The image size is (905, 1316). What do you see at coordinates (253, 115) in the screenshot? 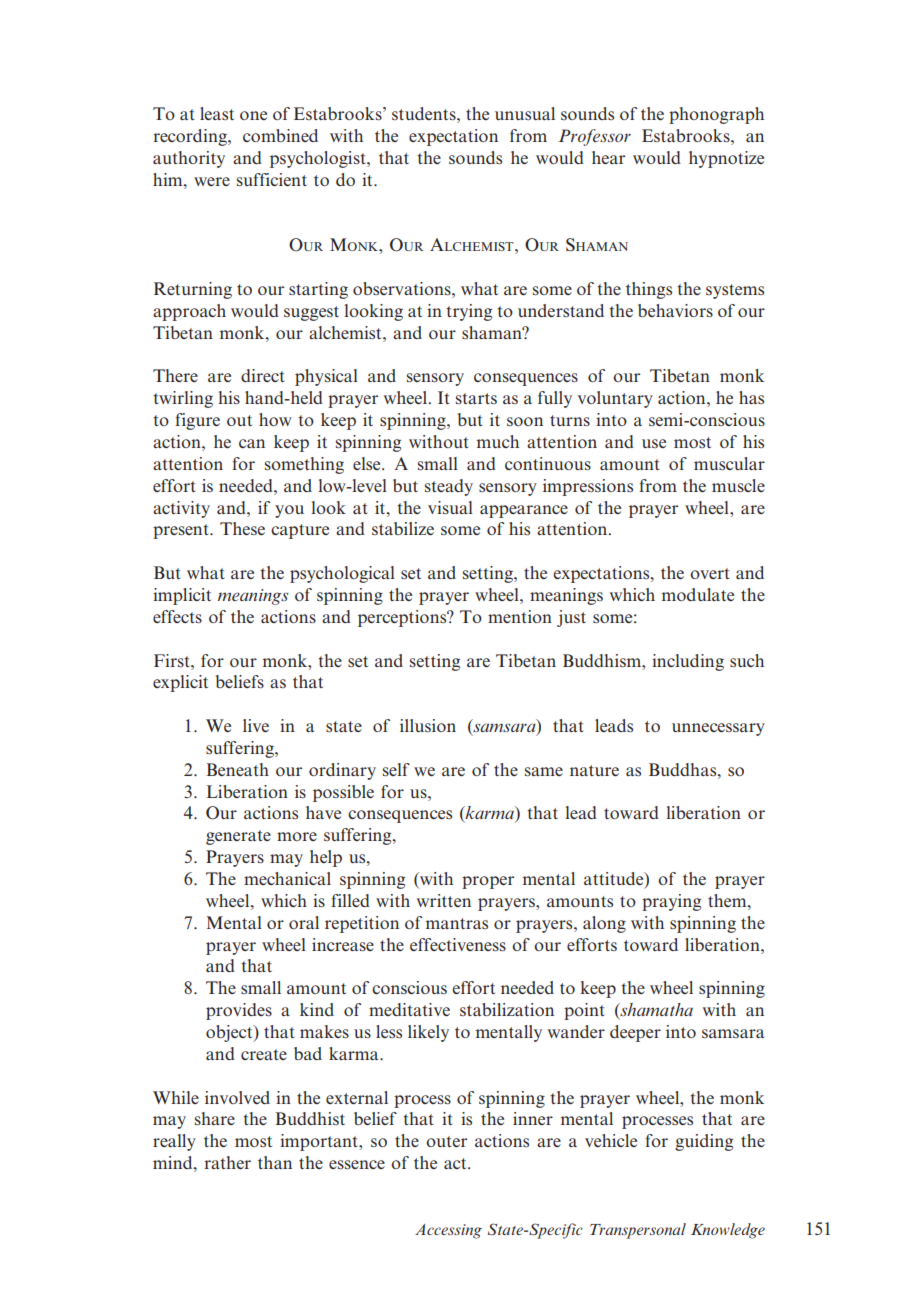
I see `one` at bounding box center [253, 115].
